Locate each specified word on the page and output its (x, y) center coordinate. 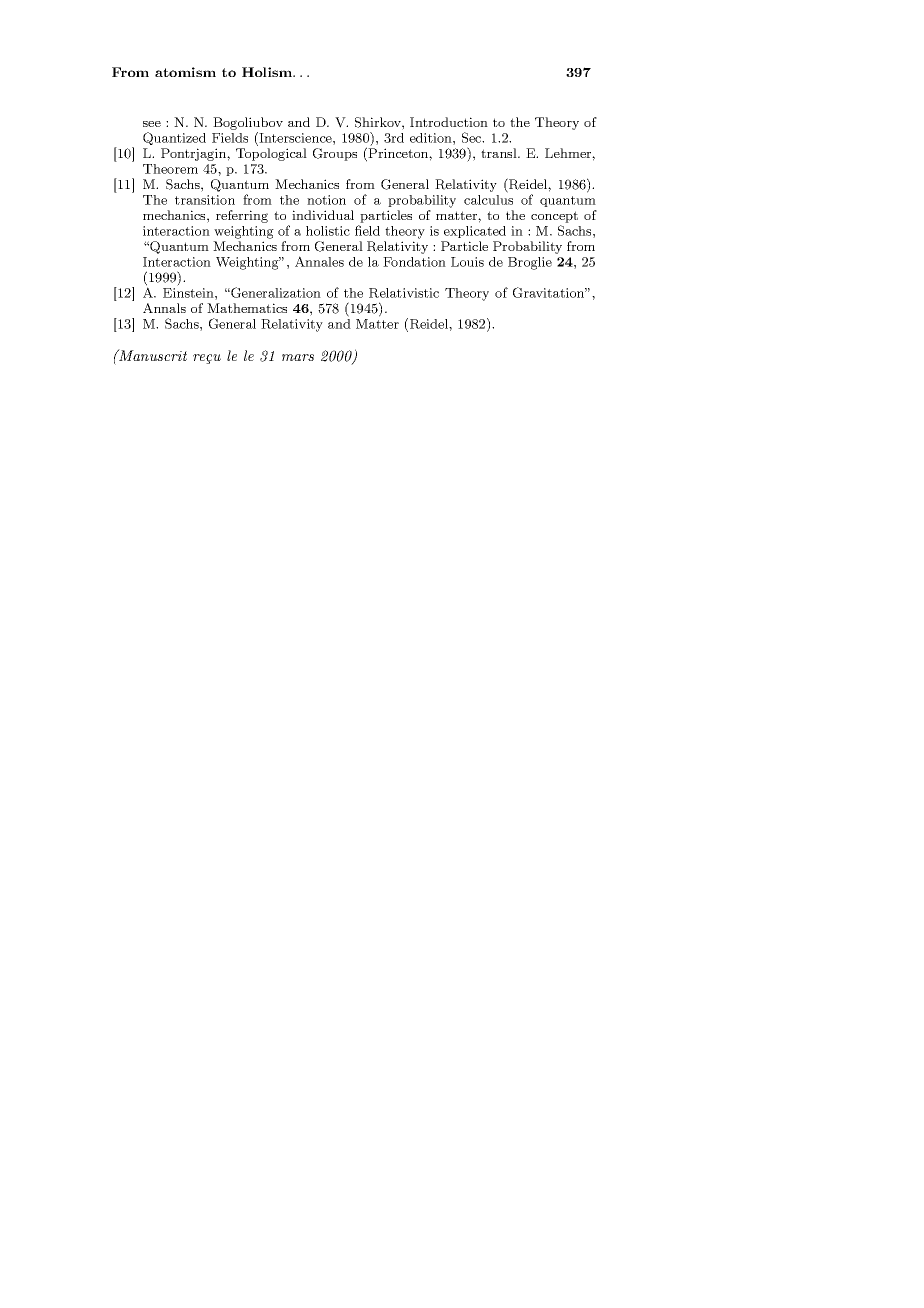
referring (242, 216)
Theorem (170, 169)
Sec (473, 137)
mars (298, 357)
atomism (185, 72)
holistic (328, 231)
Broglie (530, 263)
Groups (335, 154)
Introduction (449, 122)
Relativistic (404, 293)
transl (500, 153)
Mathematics (247, 308)
